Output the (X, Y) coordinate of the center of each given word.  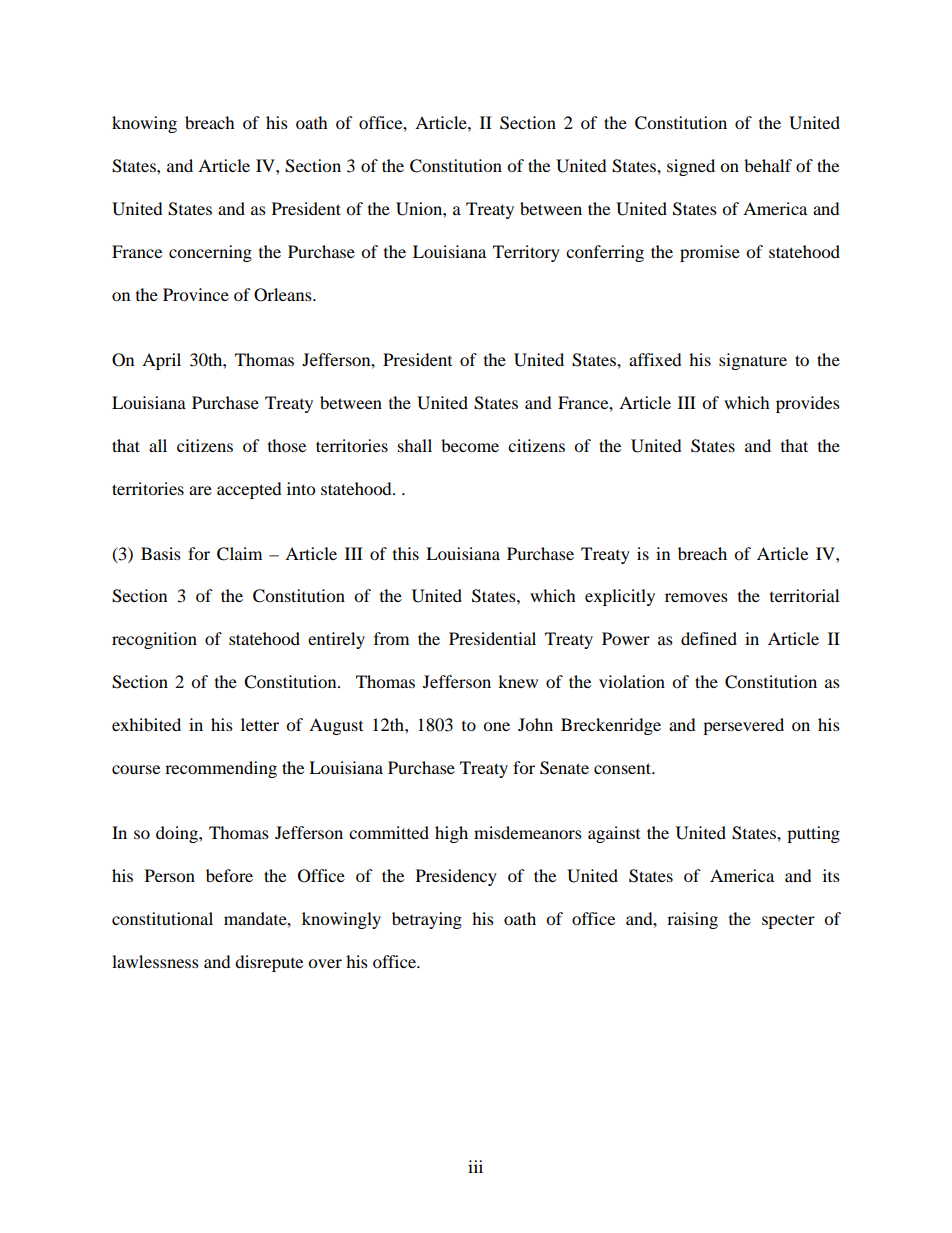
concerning (210, 253)
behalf (768, 165)
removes (696, 597)
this (406, 553)
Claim (239, 554)
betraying (427, 920)
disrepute (269, 963)
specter (788, 922)
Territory (526, 253)
